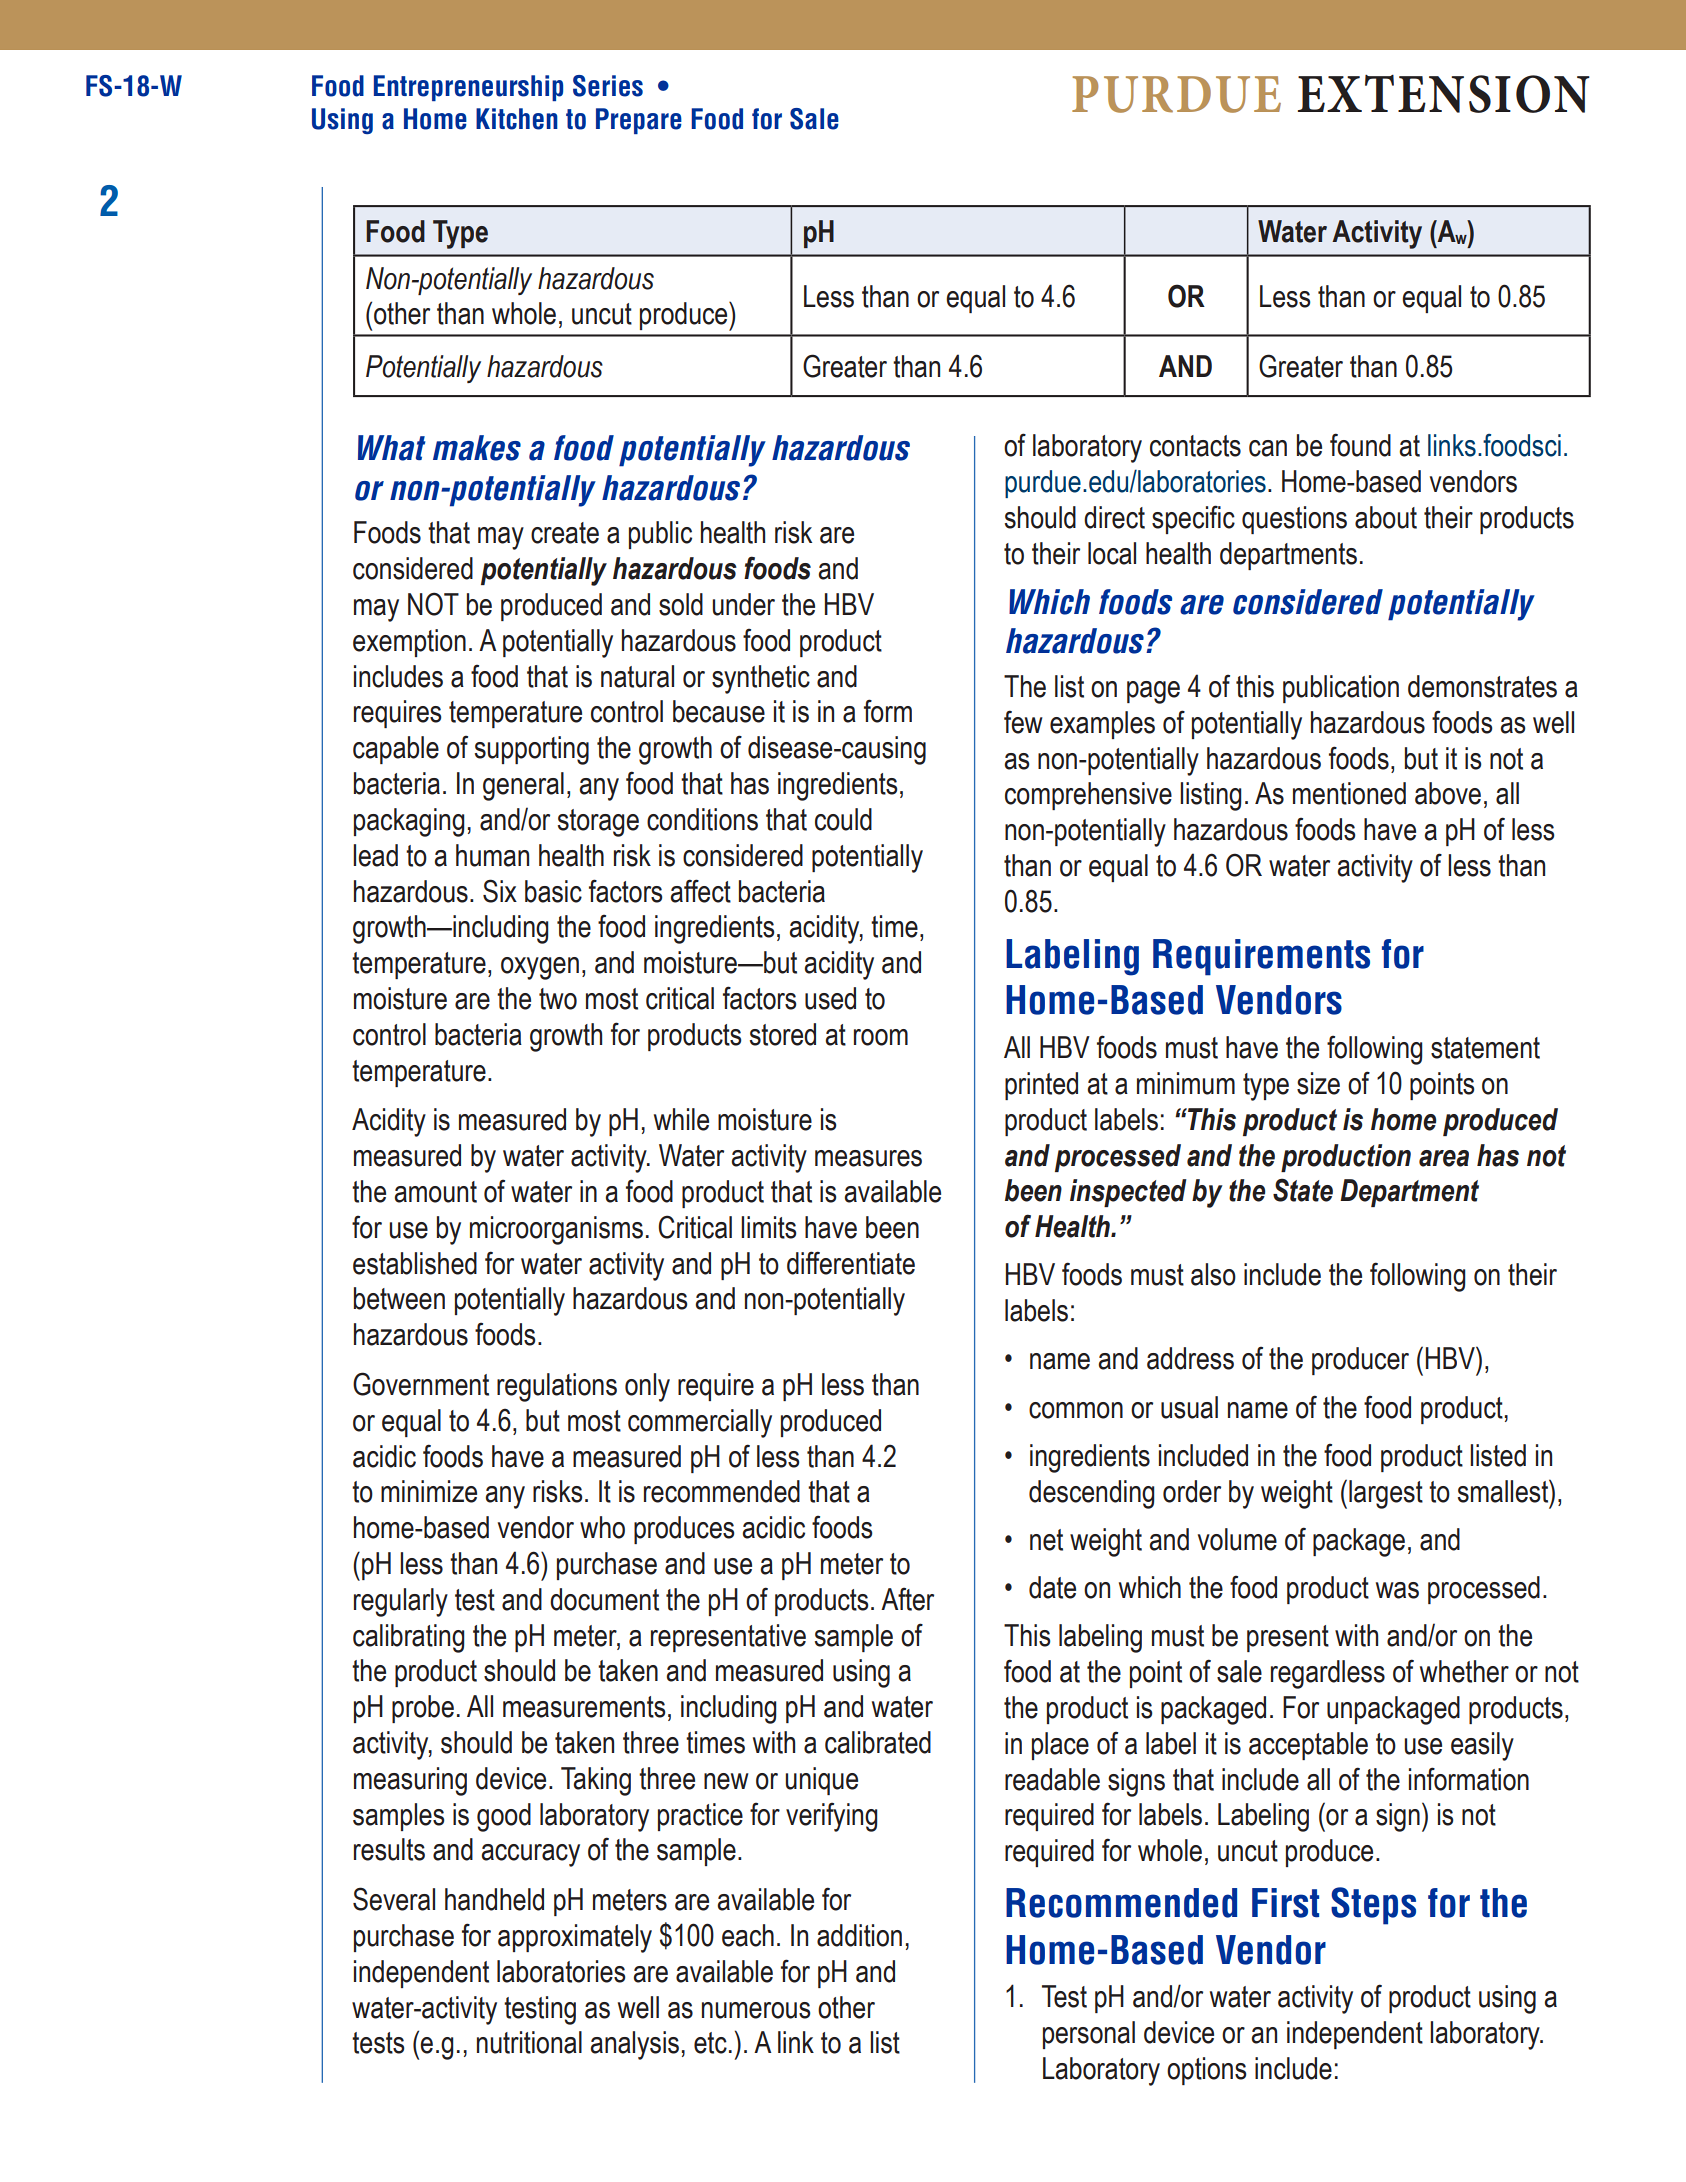 The width and height of the image is (1686, 2182). Describe the element at coordinates (1023, 722) in the image. I see `few` at that location.
